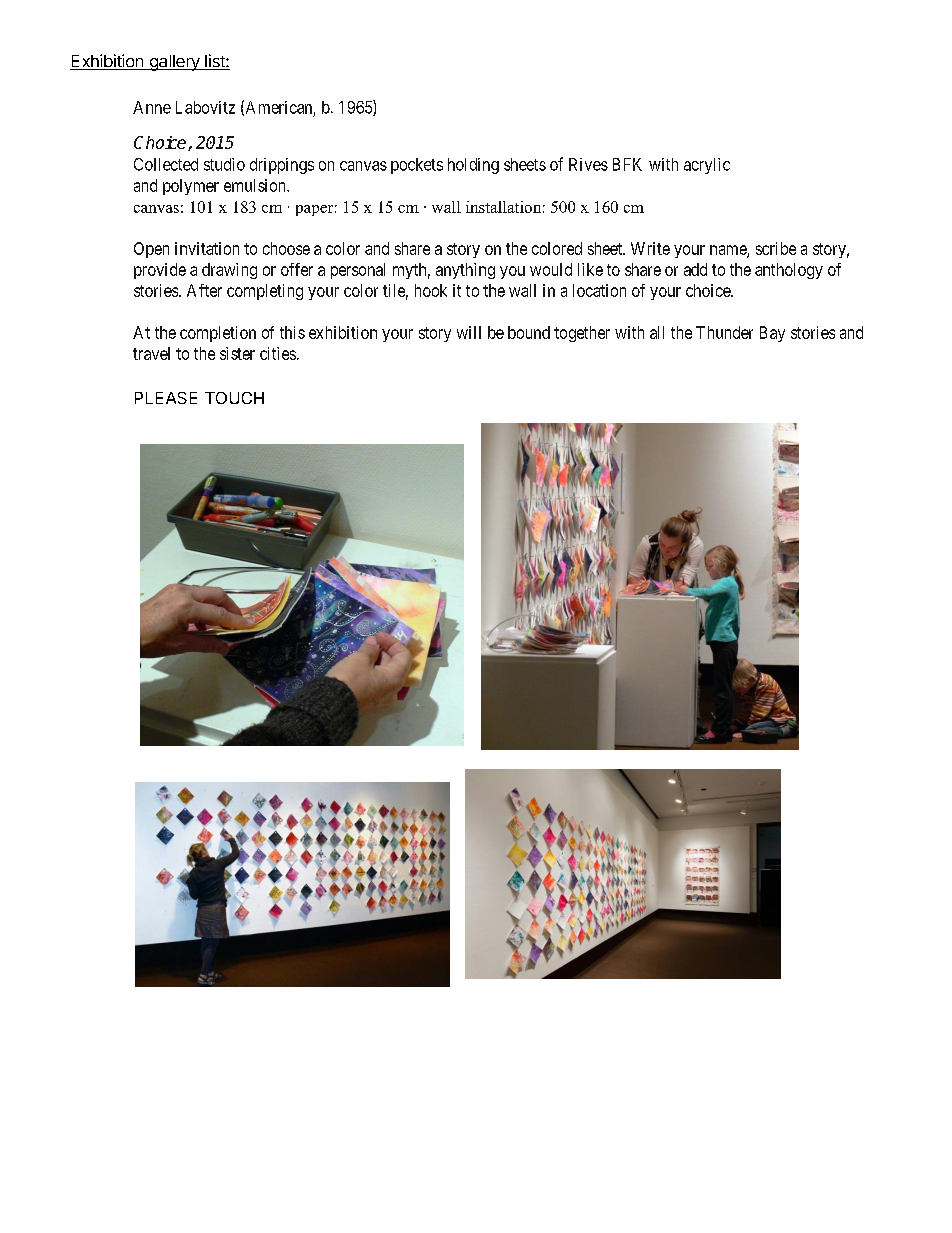 The image size is (952, 1233). What do you see at coordinates (707, 166) in the image?
I see `acrylic` at bounding box center [707, 166].
